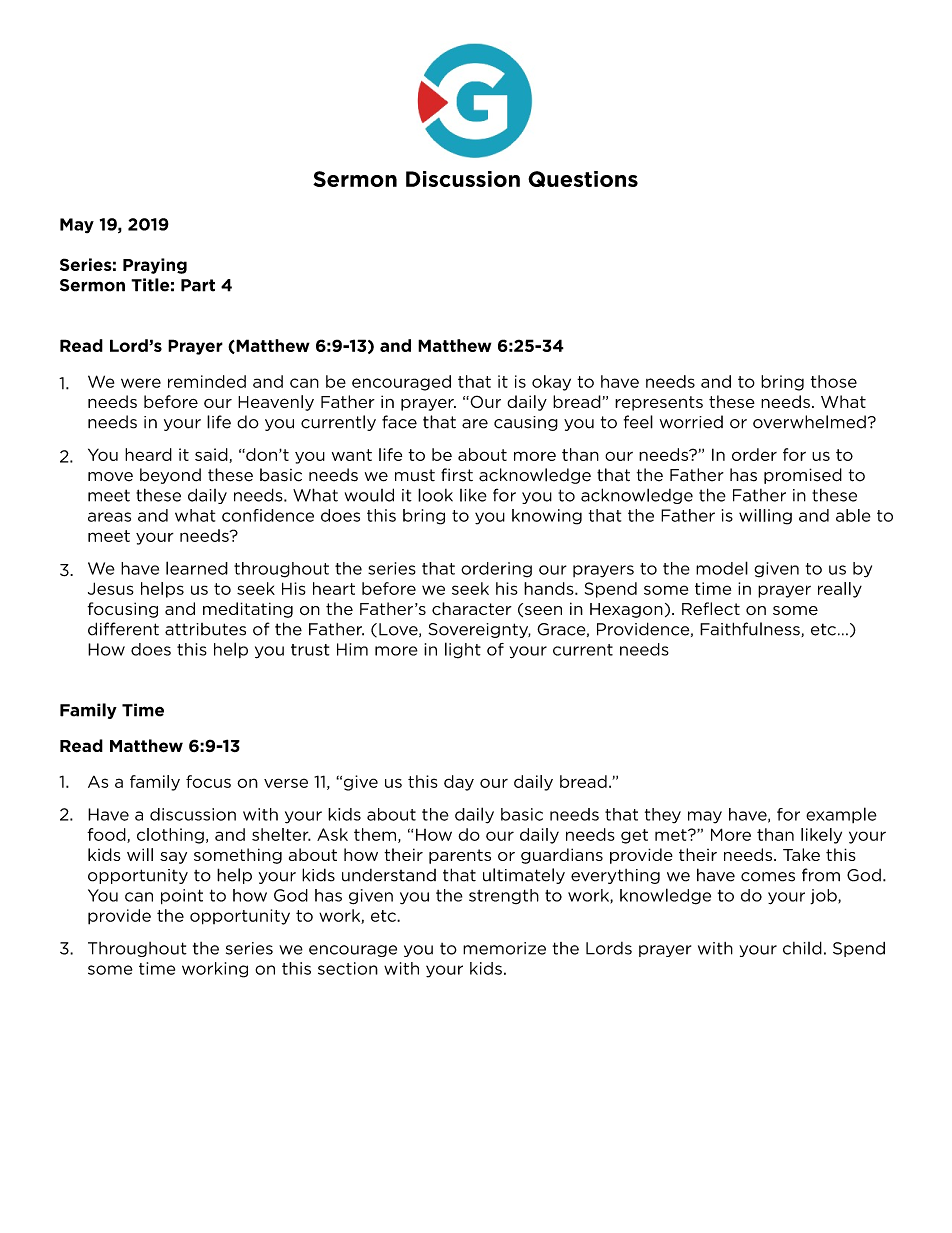 This image has width=952, height=1233. Describe the element at coordinates (197, 568) in the image. I see `learned` at that location.
